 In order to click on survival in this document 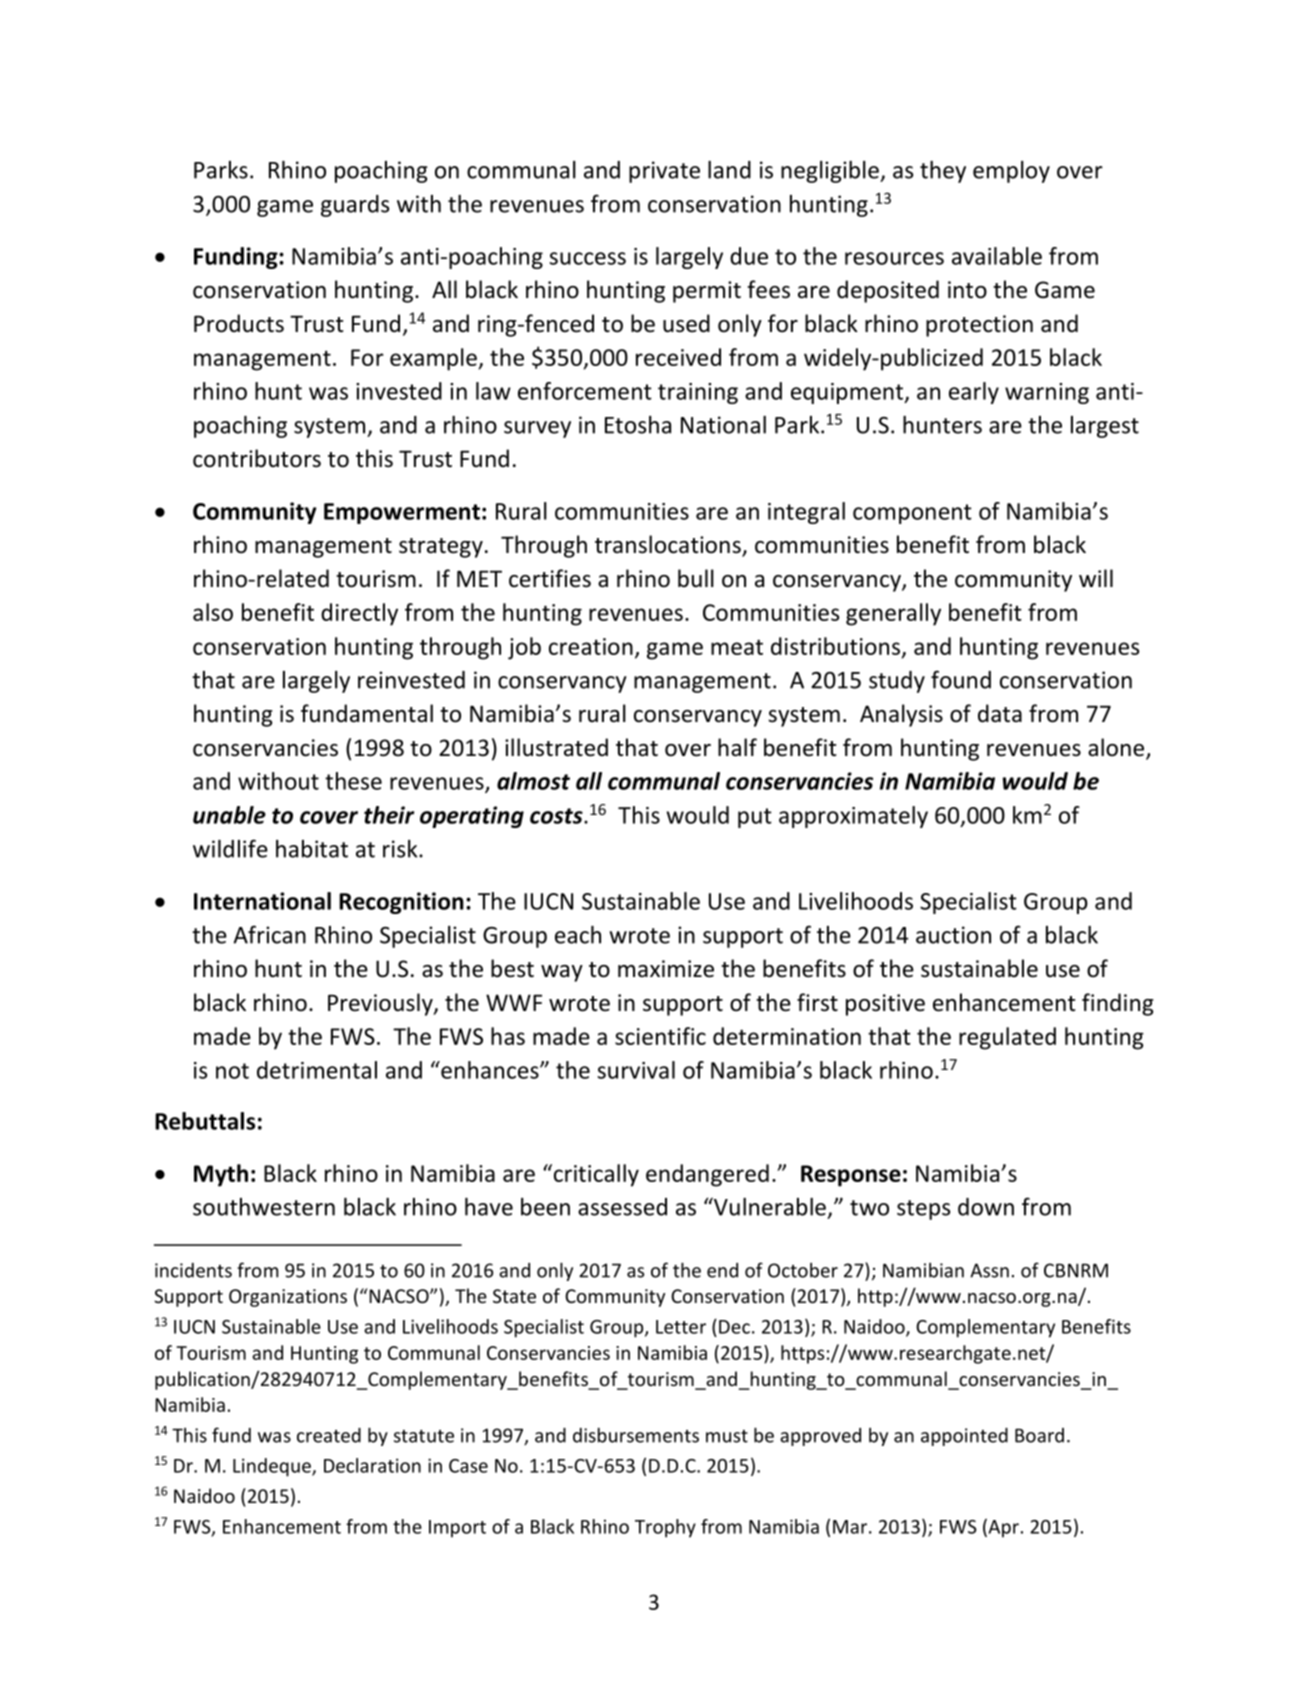, I will do `click(636, 1070)`.
